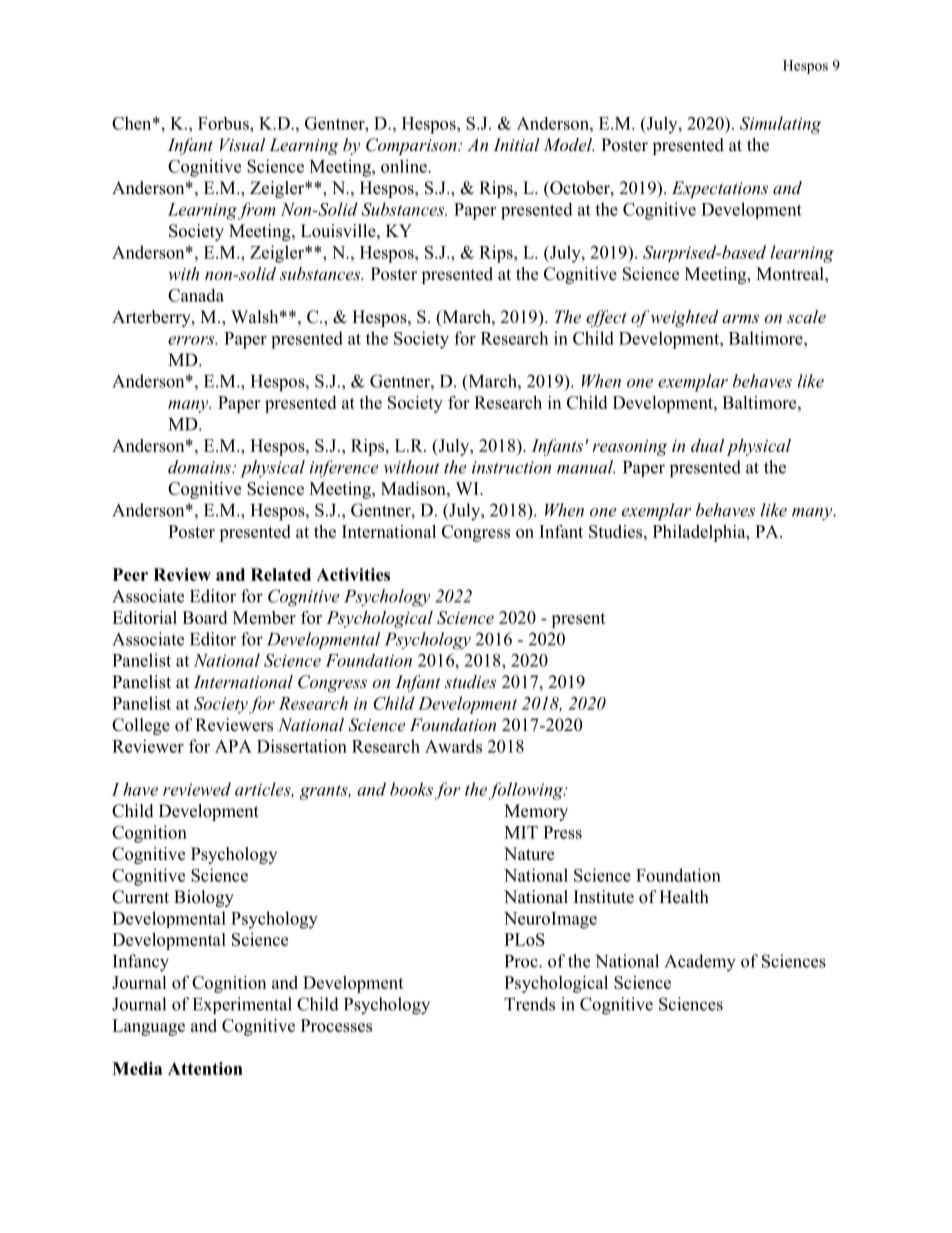 This screenshot has height=1233, width=952. What do you see at coordinates (521, 832) in the screenshot?
I see `MIT` at bounding box center [521, 832].
